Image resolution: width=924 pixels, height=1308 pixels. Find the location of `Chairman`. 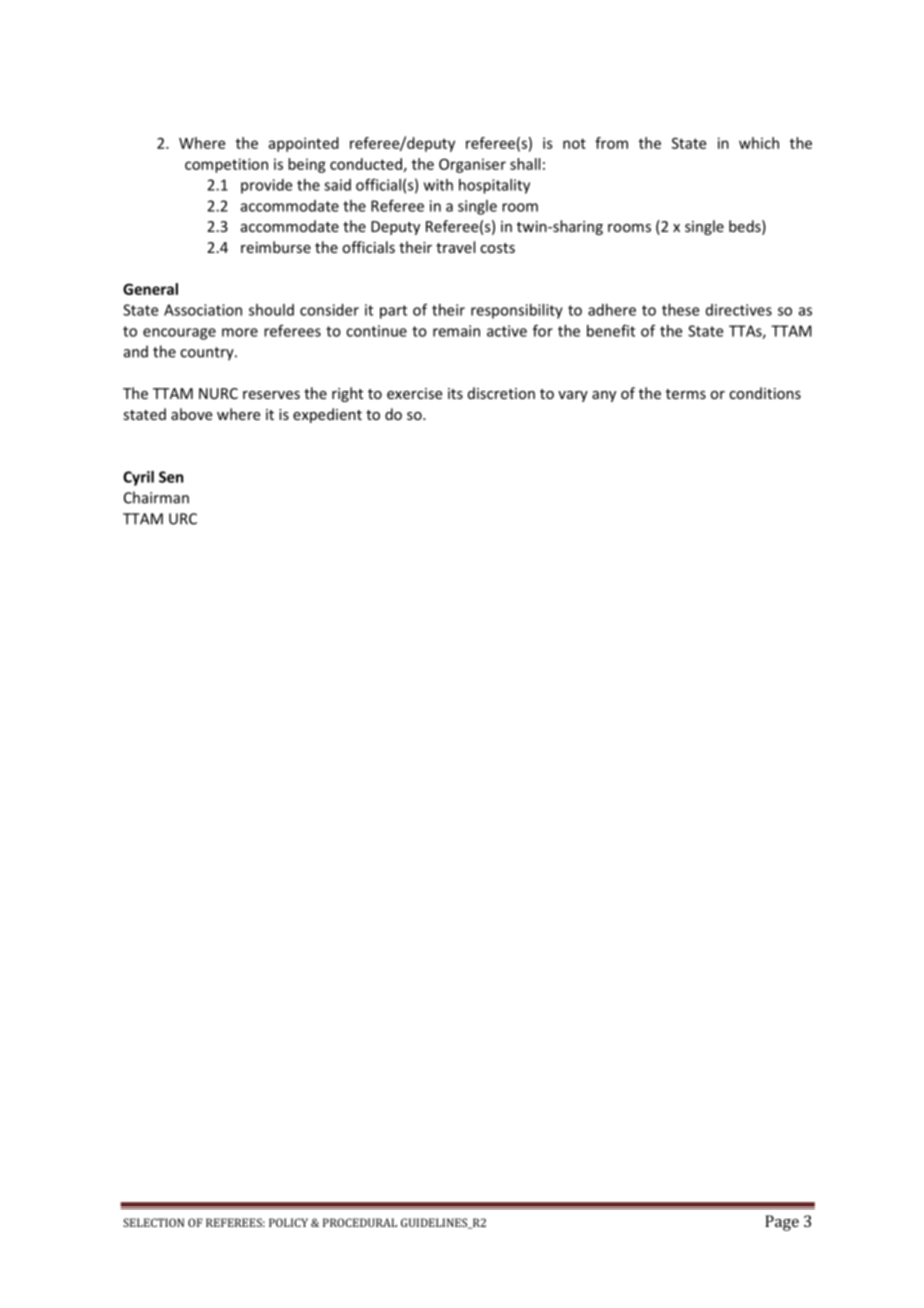

Chairman is located at coordinates (156, 497).
